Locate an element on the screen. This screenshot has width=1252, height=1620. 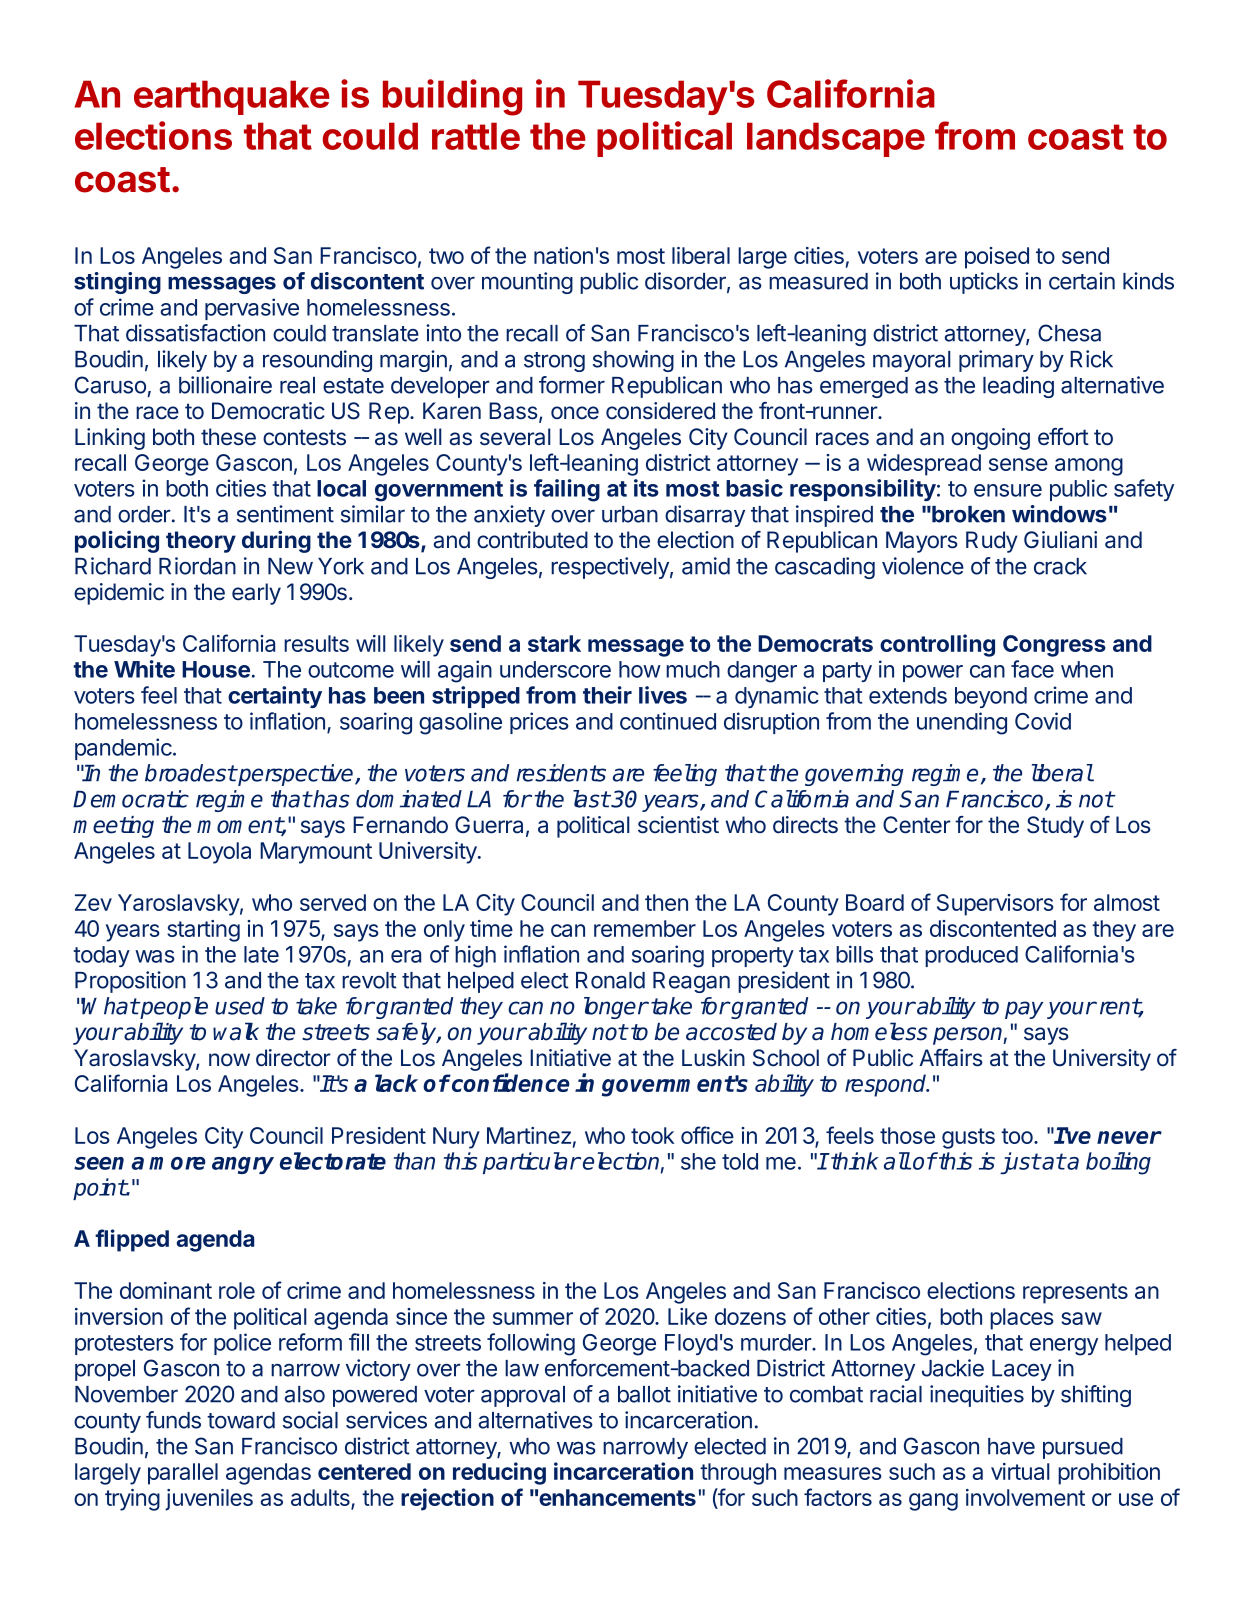
Loyola is located at coordinates (219, 853).
